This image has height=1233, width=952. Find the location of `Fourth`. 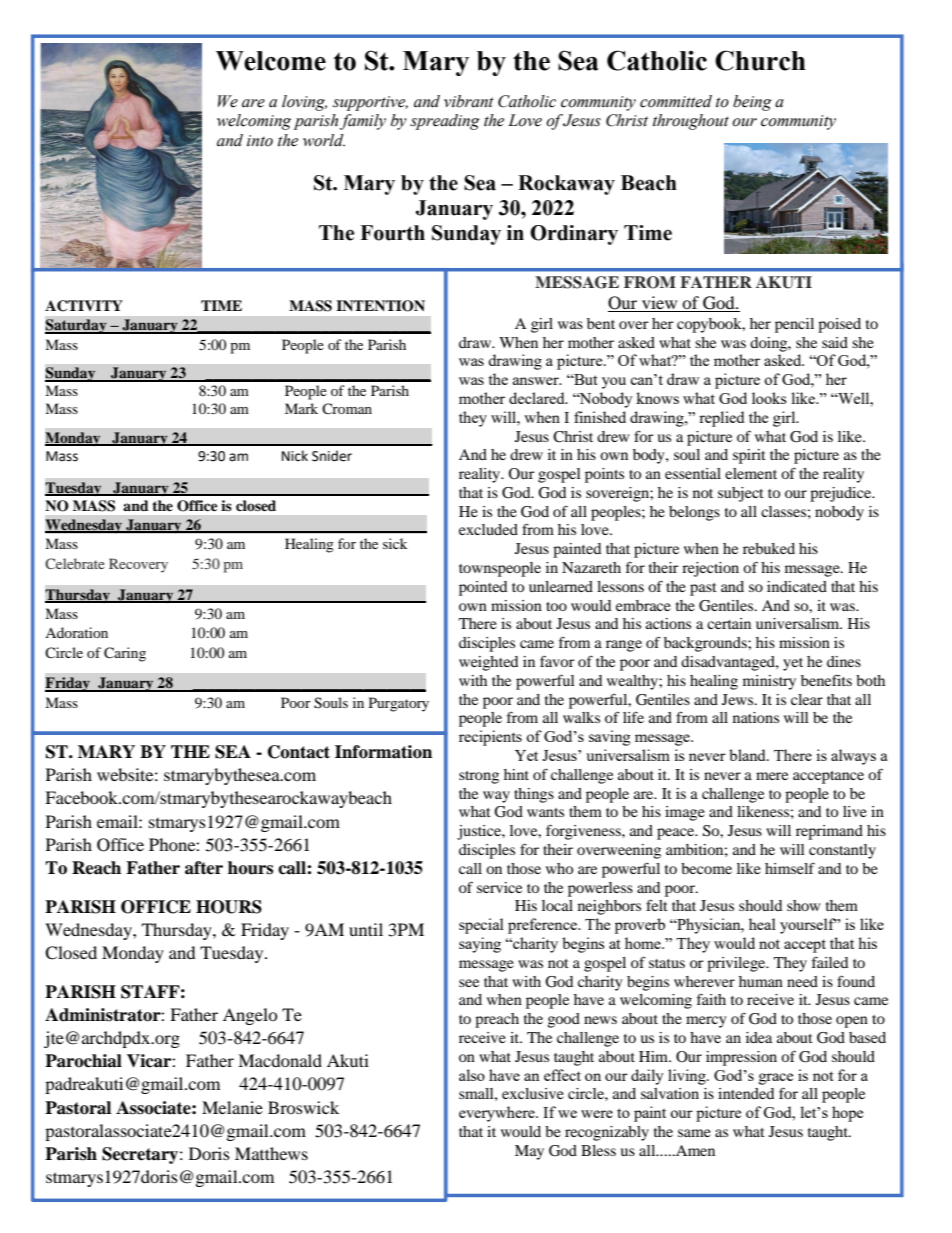

Fourth is located at coordinates (392, 233).
